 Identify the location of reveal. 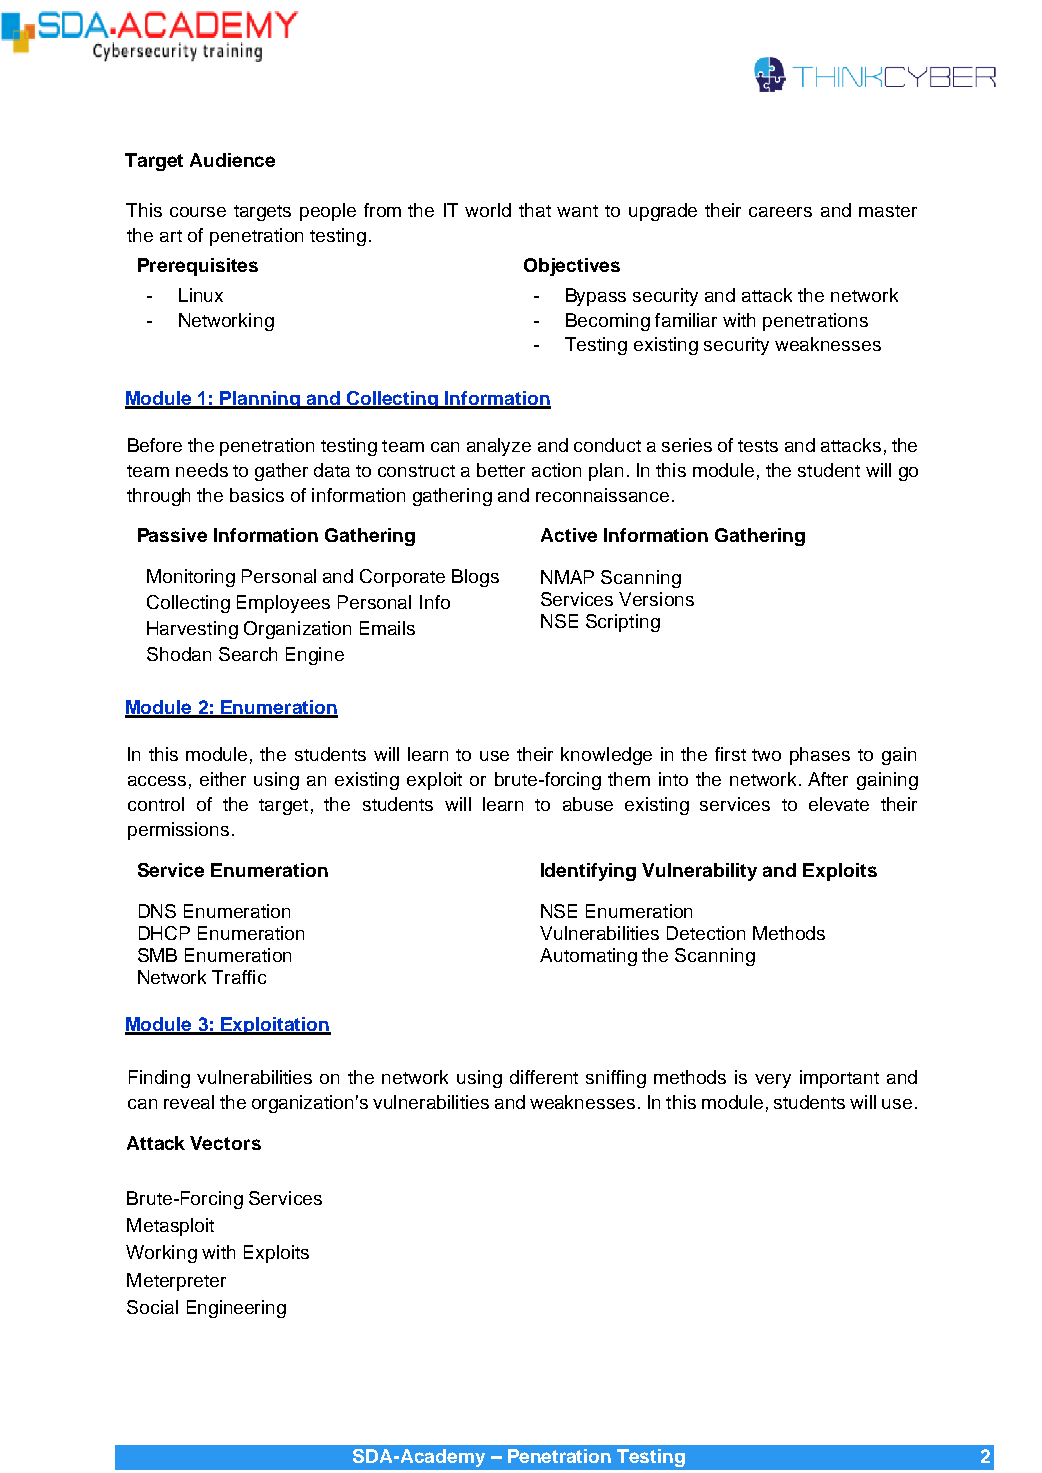
(189, 1102).
